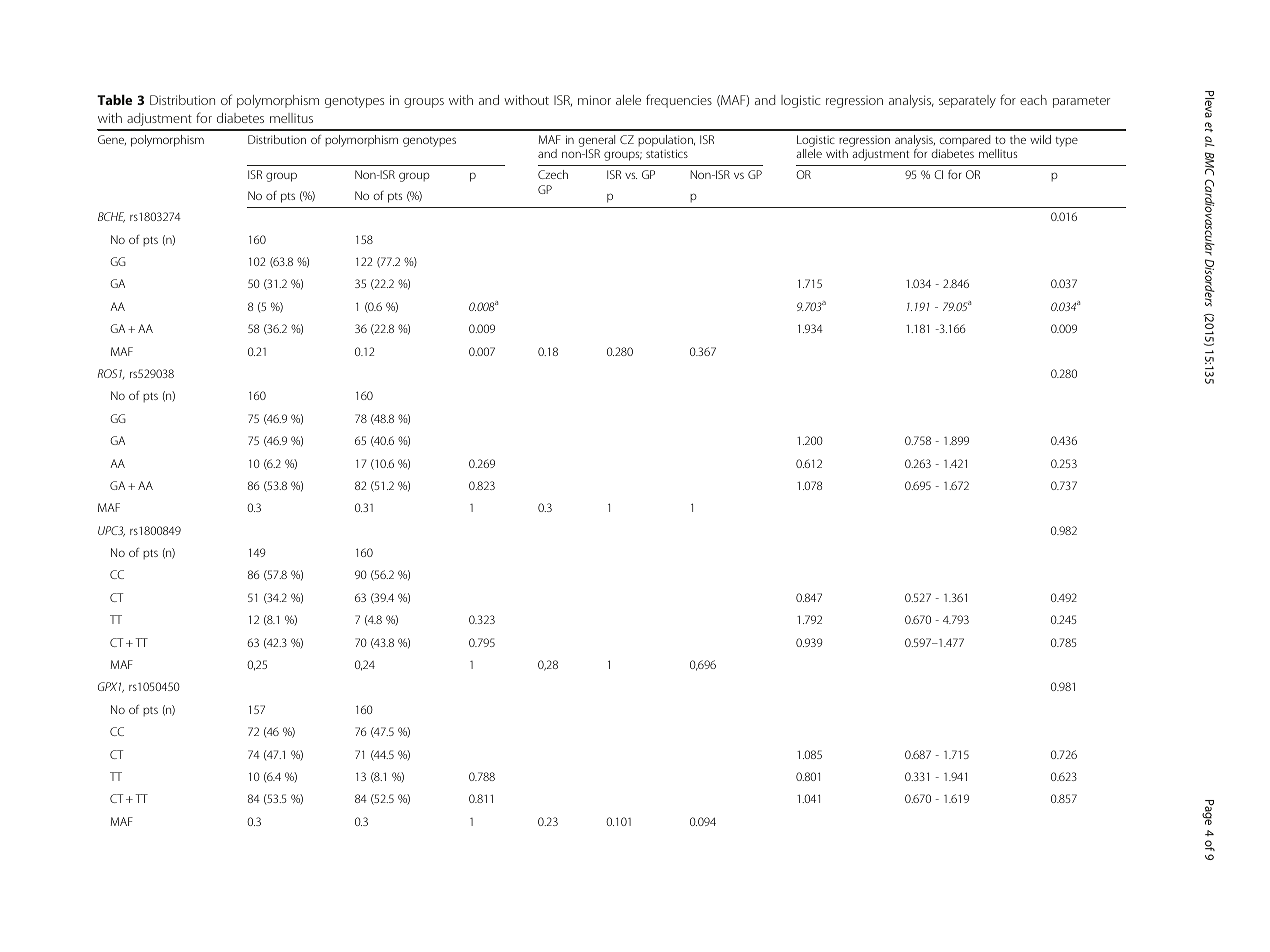  Describe the element at coordinates (679, 101) in the page. I see `frequencies` at that location.
